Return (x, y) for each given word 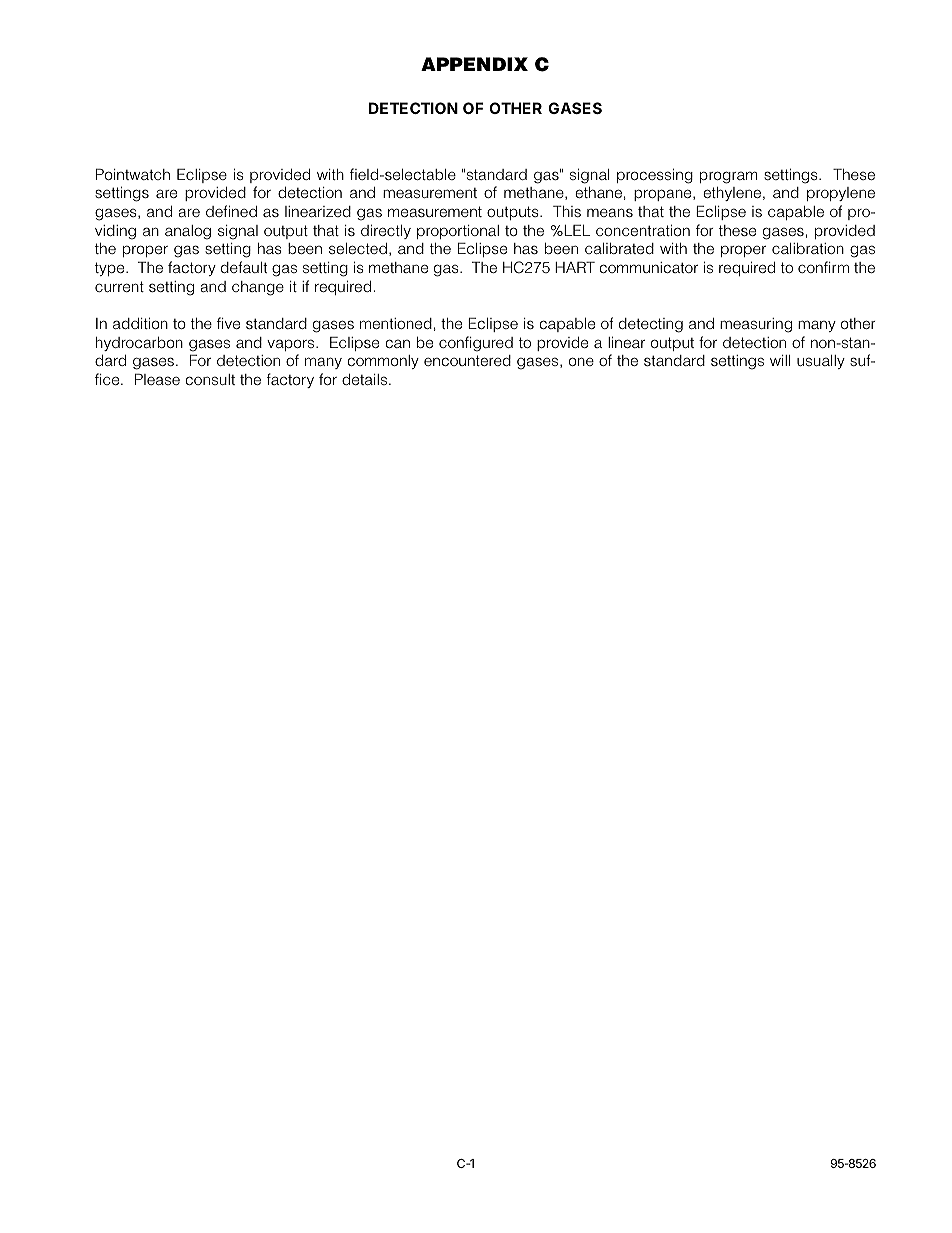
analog (188, 232)
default (244, 267)
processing (655, 176)
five (228, 323)
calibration (808, 248)
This (567, 211)
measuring (756, 325)
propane (664, 195)
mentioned (396, 323)
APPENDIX (474, 64)
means (610, 212)
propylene (841, 194)
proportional (458, 232)
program (728, 177)
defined (231, 211)
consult (210, 379)
